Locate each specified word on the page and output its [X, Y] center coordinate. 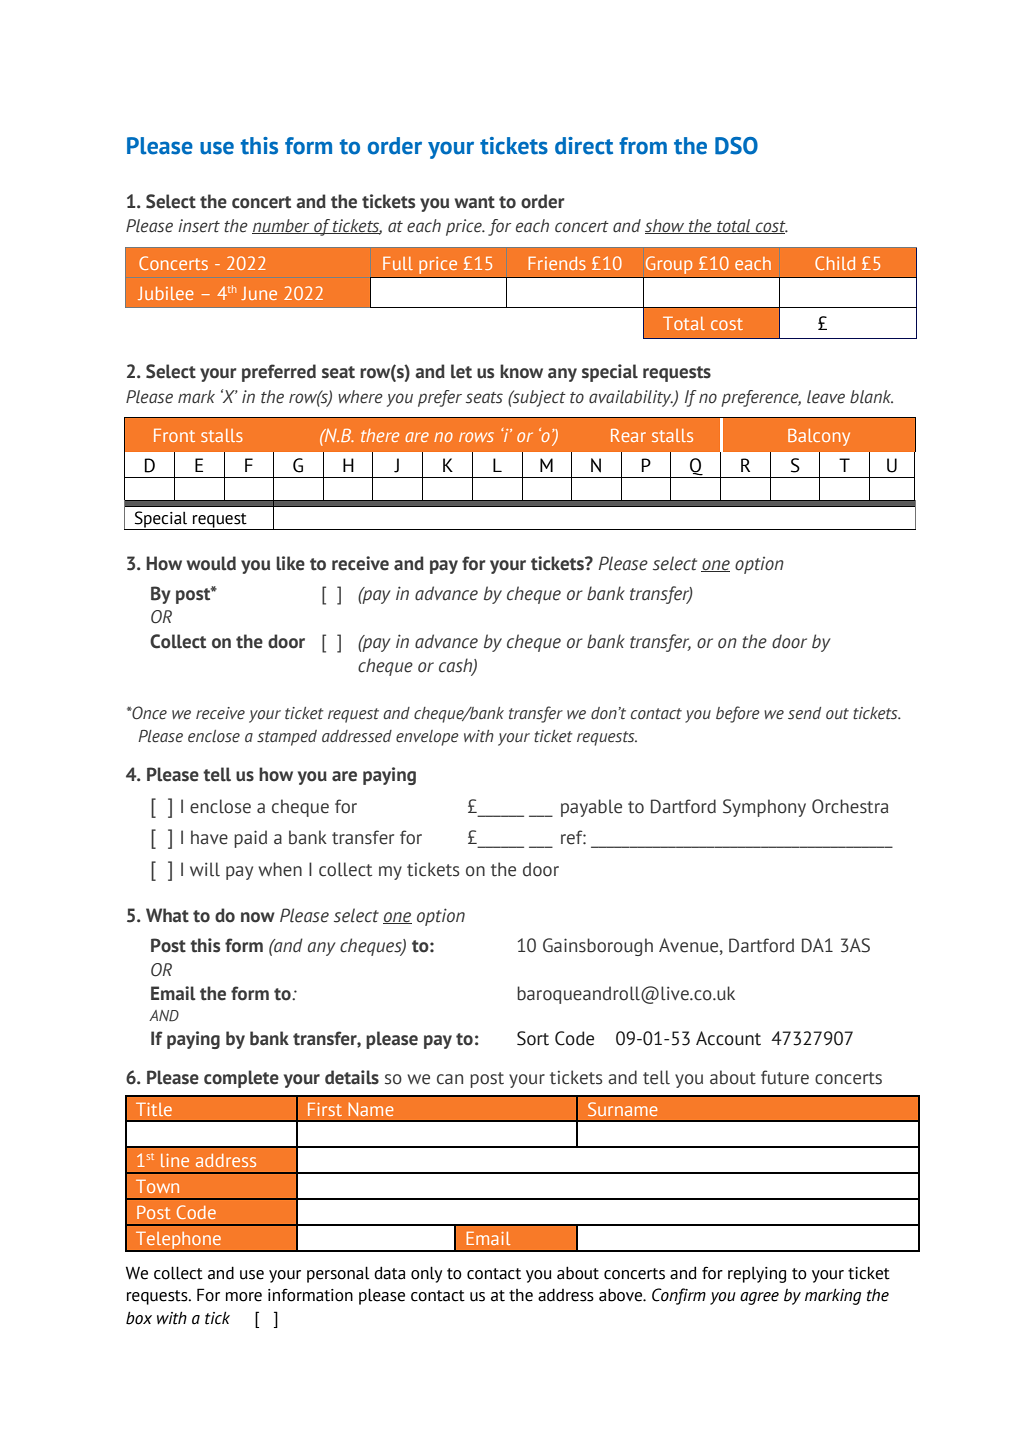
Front [174, 435]
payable [591, 808]
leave [826, 397]
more [244, 1297]
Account [728, 1038]
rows [476, 437]
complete [241, 1079]
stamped [287, 738]
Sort [533, 1038]
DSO [736, 146]
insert [199, 226]
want [474, 202]
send [804, 713]
